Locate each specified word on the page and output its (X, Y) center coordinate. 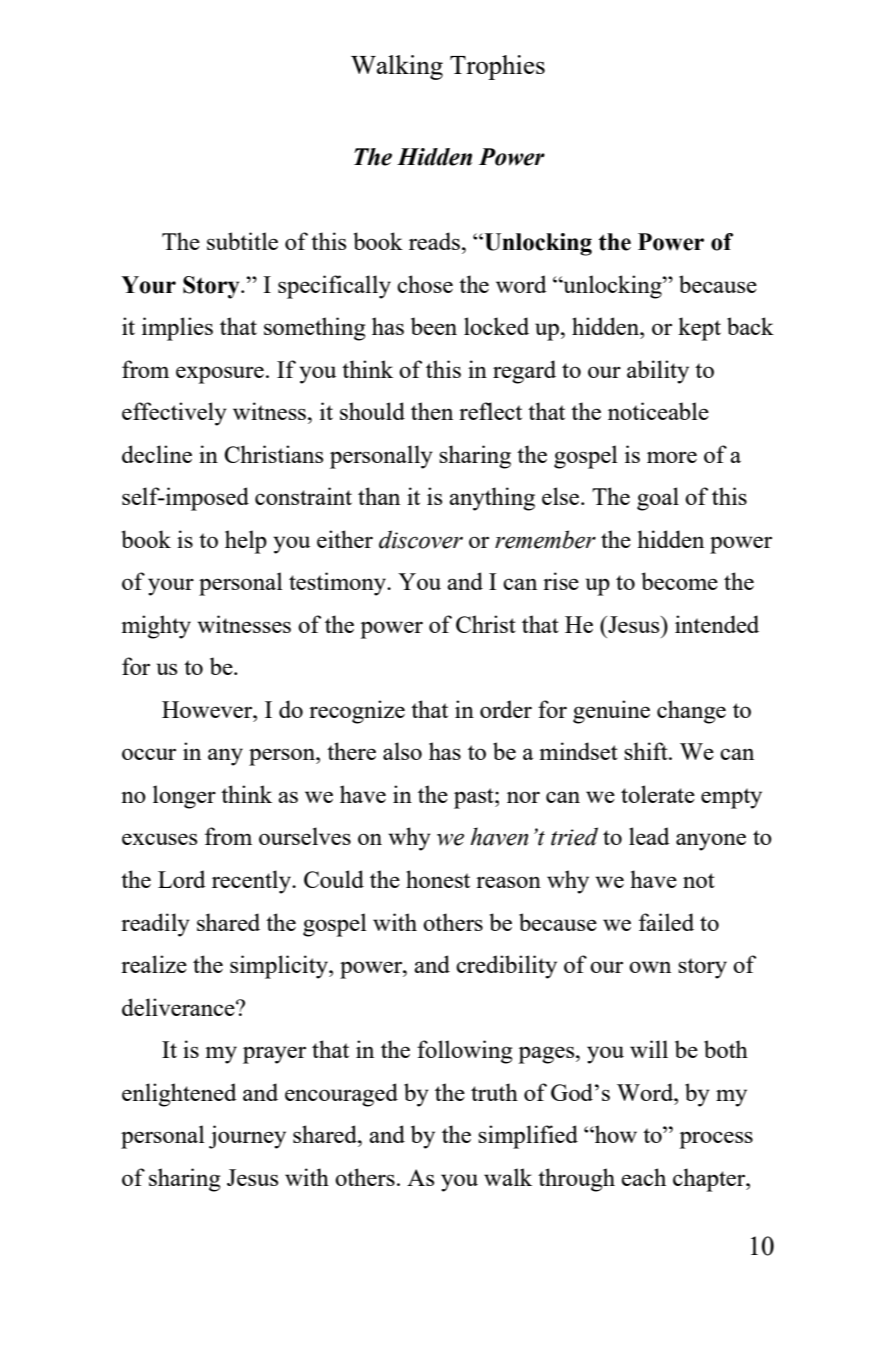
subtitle (242, 241)
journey (247, 1137)
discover (421, 539)
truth (494, 1092)
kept (699, 329)
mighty (156, 627)
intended (717, 624)
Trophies (497, 67)
